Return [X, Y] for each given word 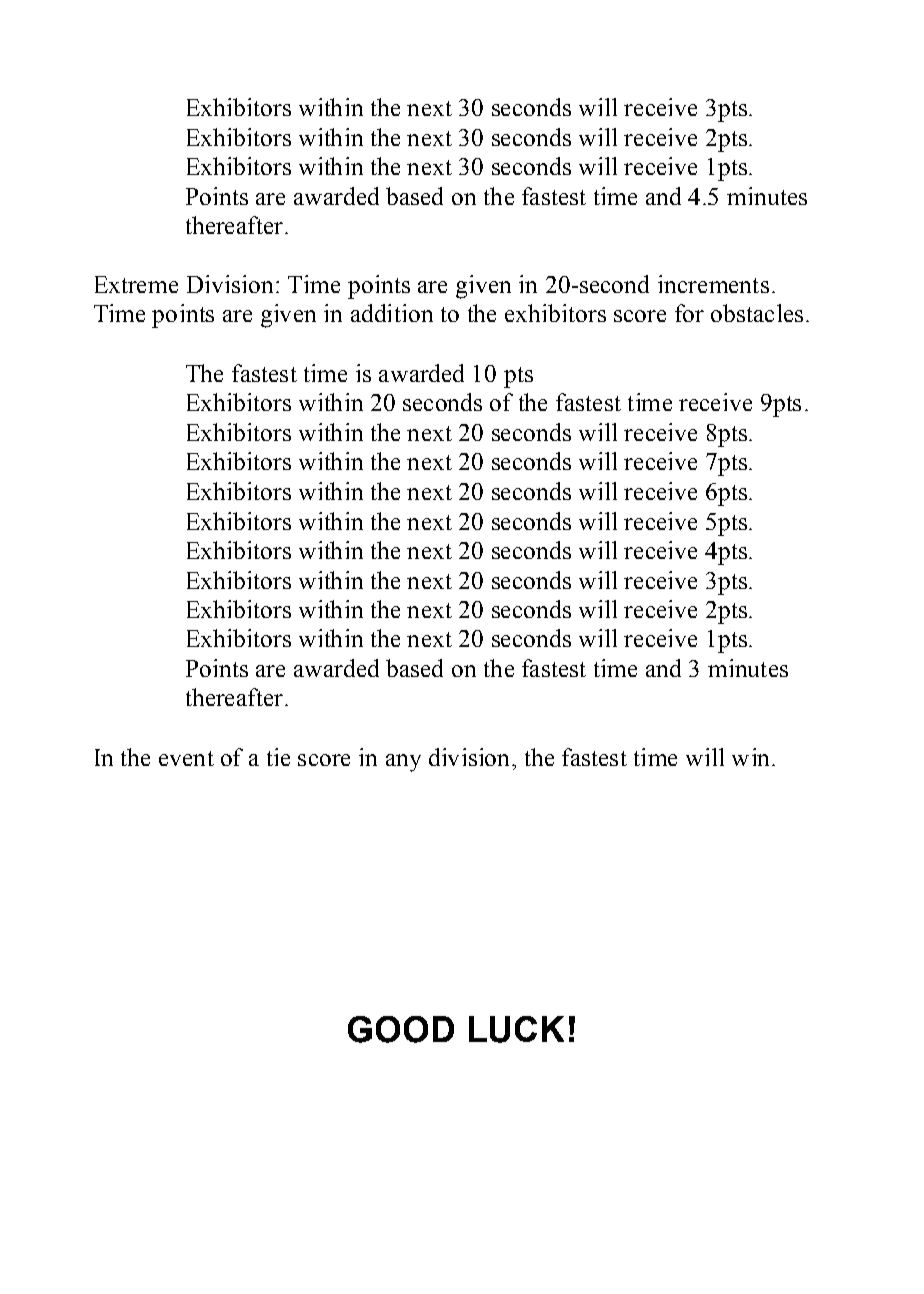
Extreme [136, 284]
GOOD [401, 1029]
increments [713, 284]
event [186, 758]
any [403, 763]
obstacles [757, 313]
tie [278, 757]
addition [392, 313]
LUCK [516, 1029]
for [689, 313]
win [750, 757]
